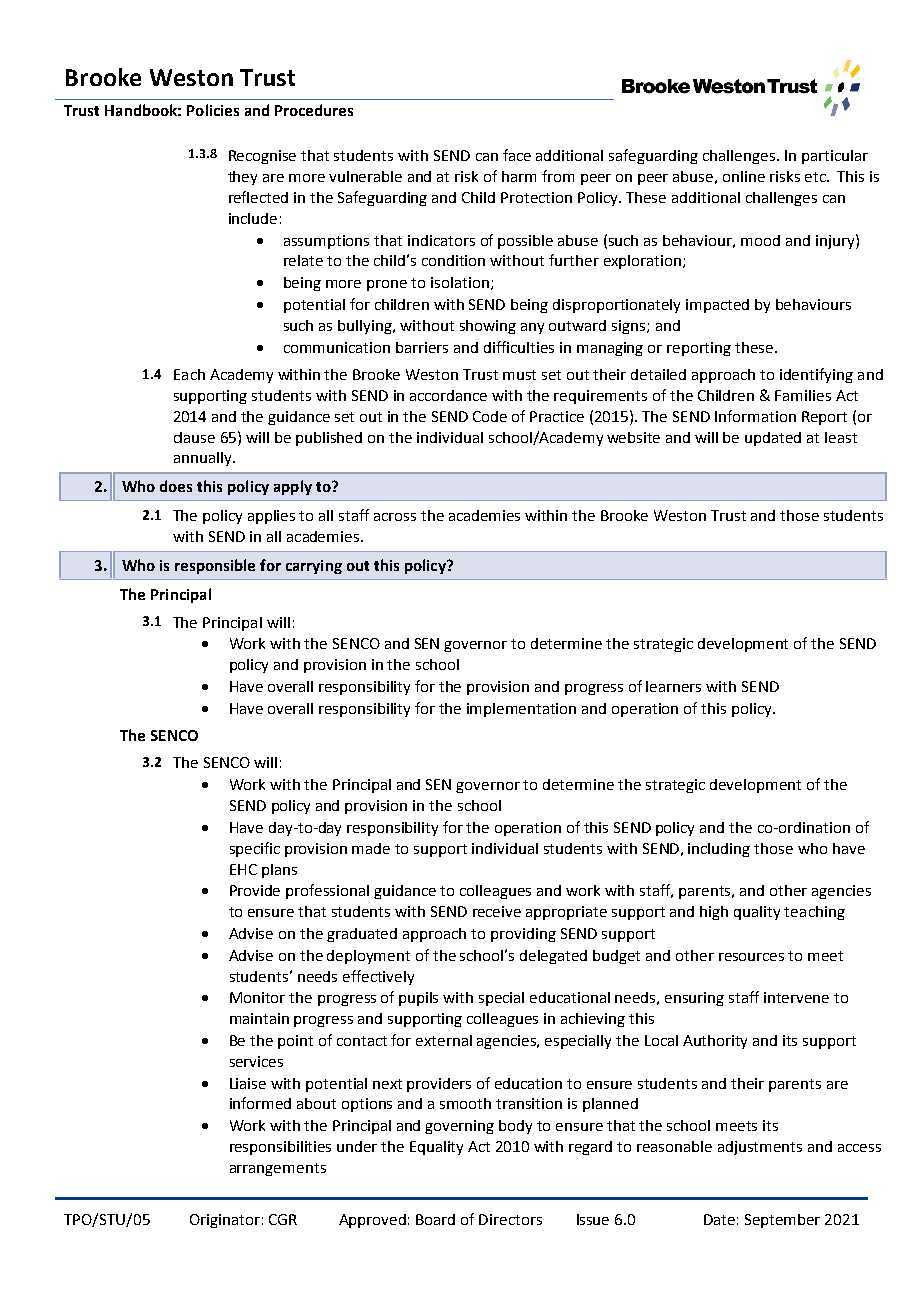  What do you see at coordinates (782, 1221) in the screenshot?
I see `September` at bounding box center [782, 1221].
